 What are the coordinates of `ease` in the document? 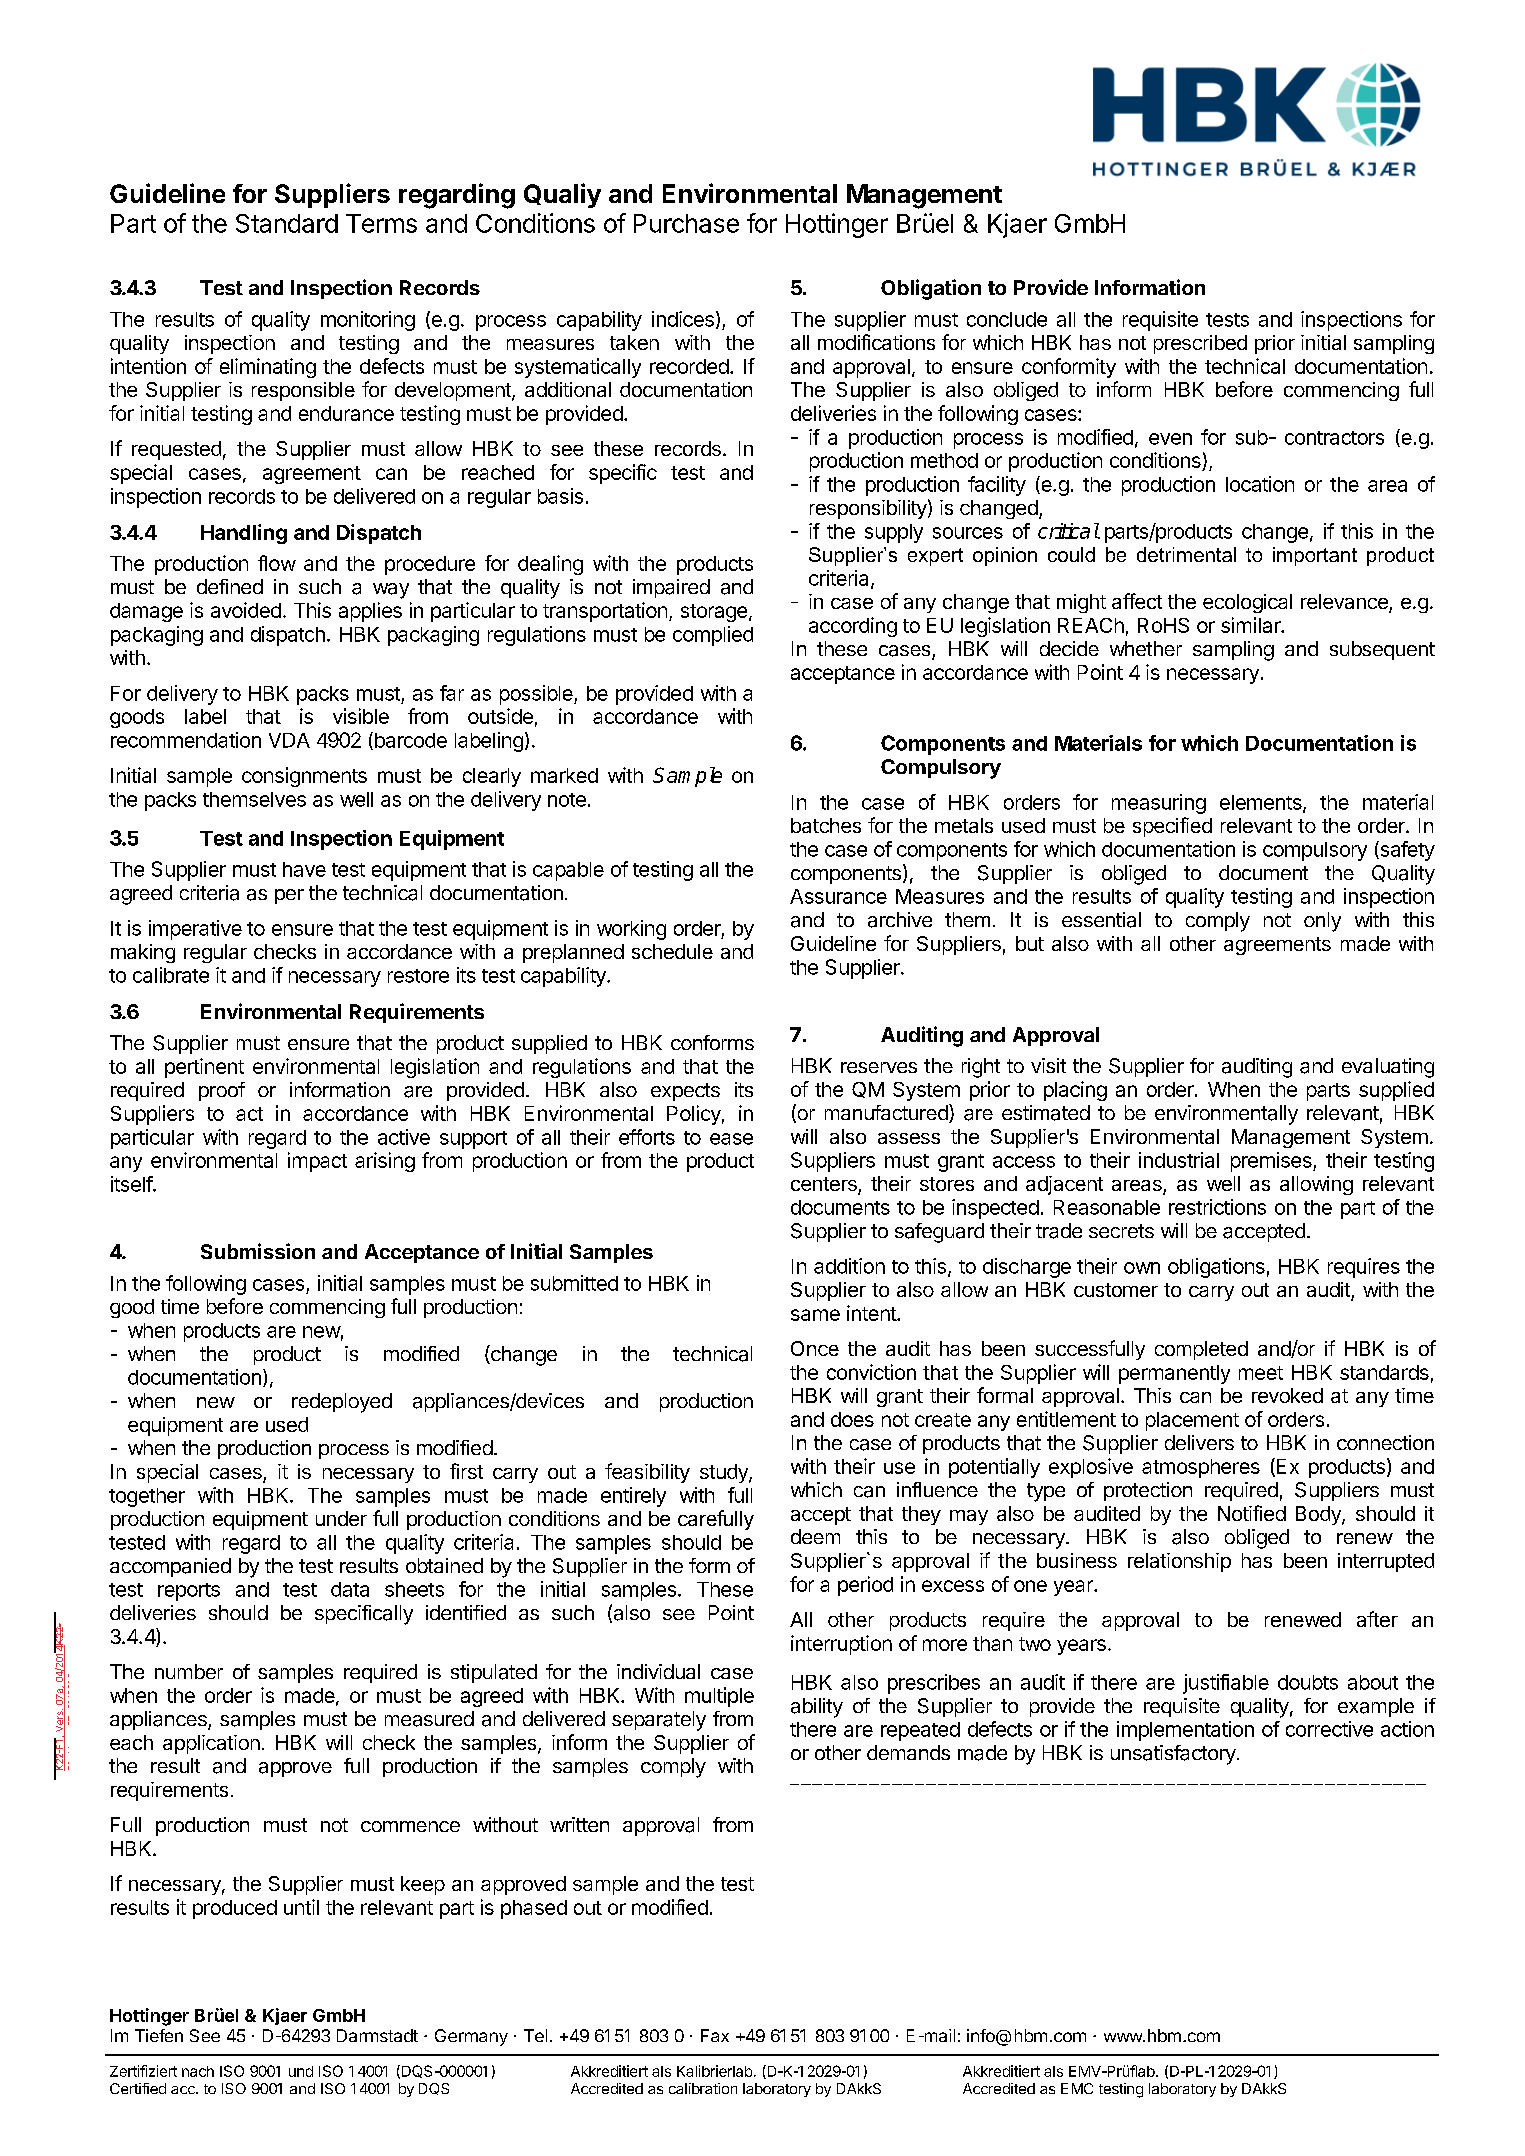 It's located at (731, 1139).
